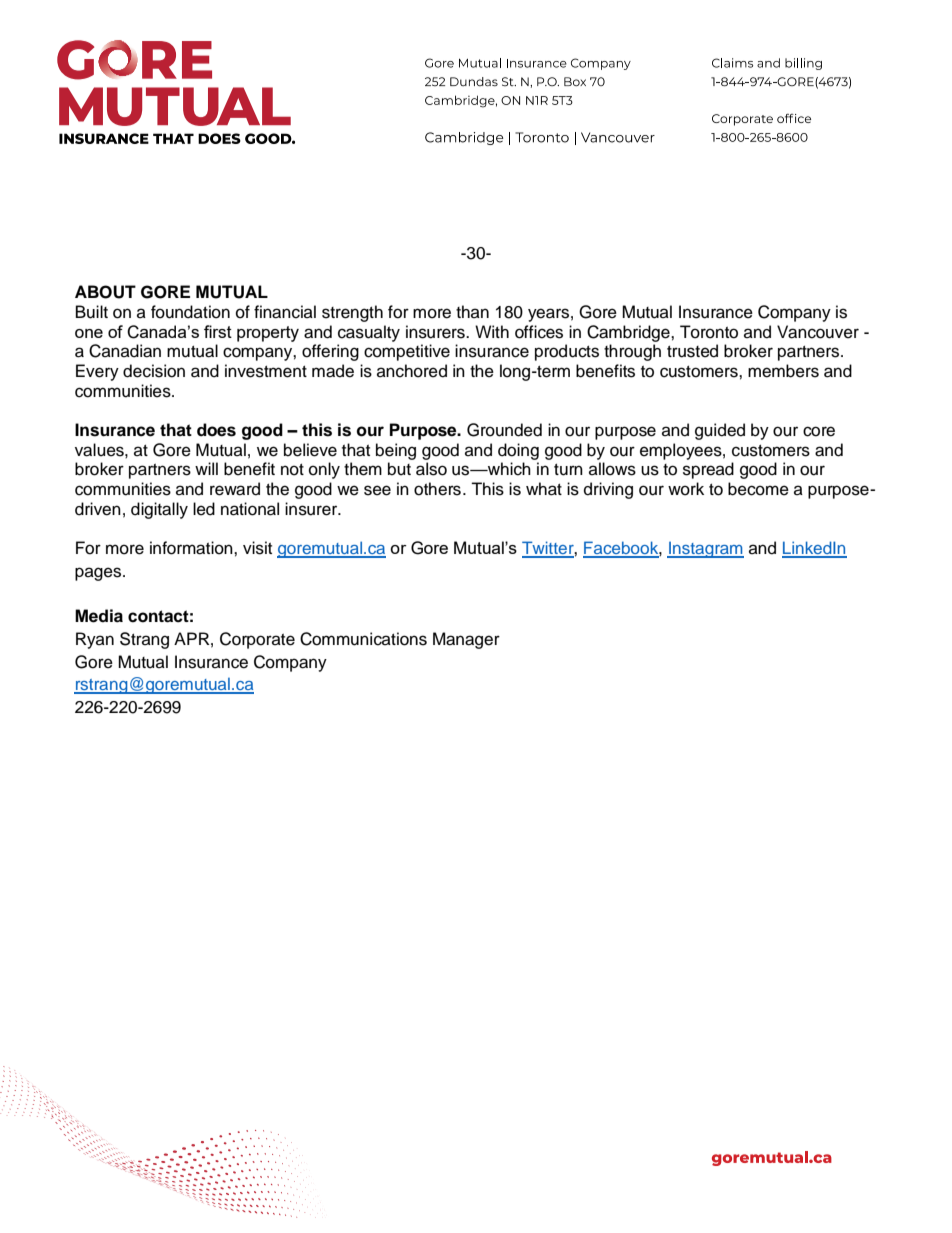 The image size is (952, 1233). I want to click on guided, so click(720, 431).
